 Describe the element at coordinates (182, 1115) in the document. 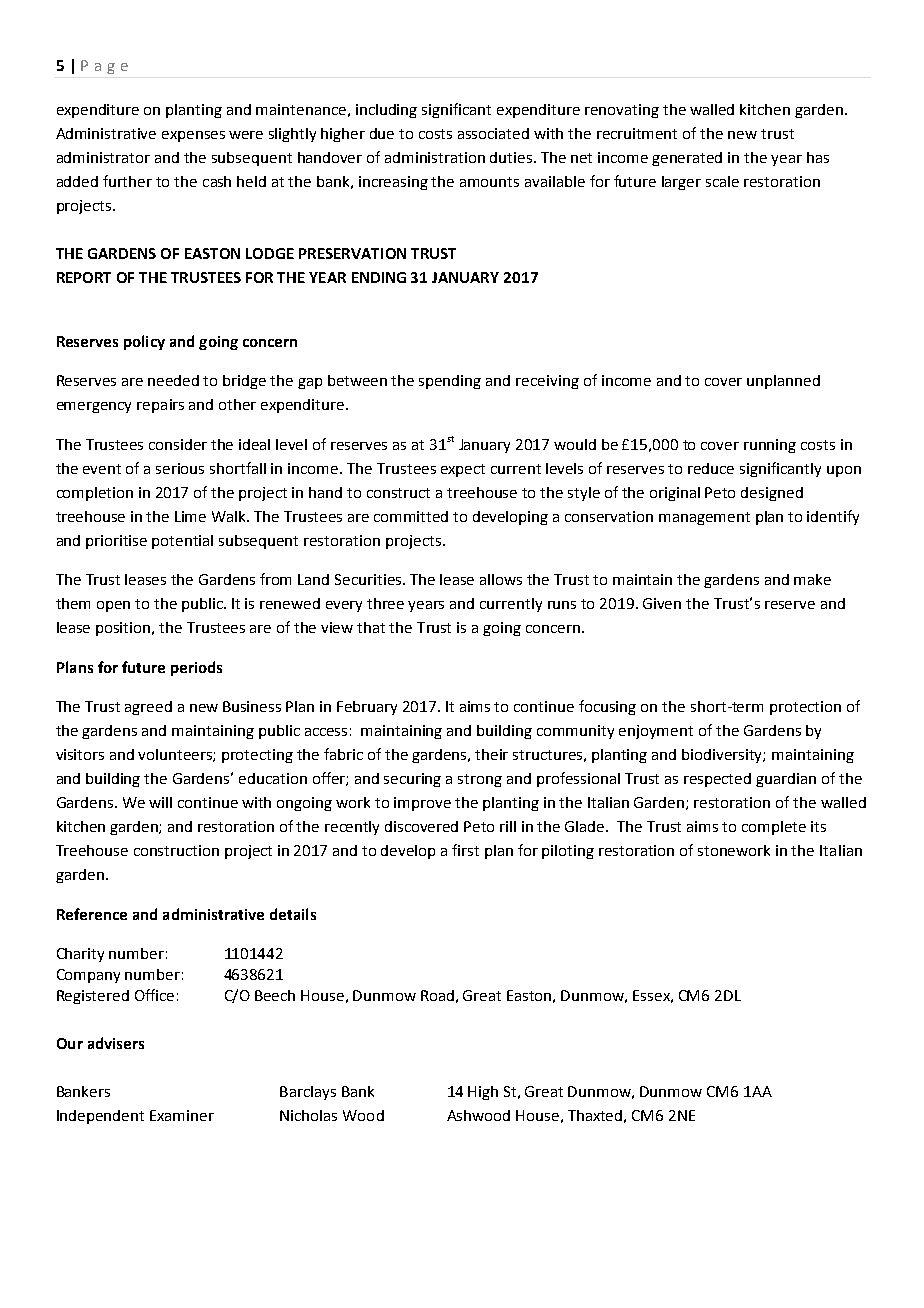

I see `Examiner` at that location.
